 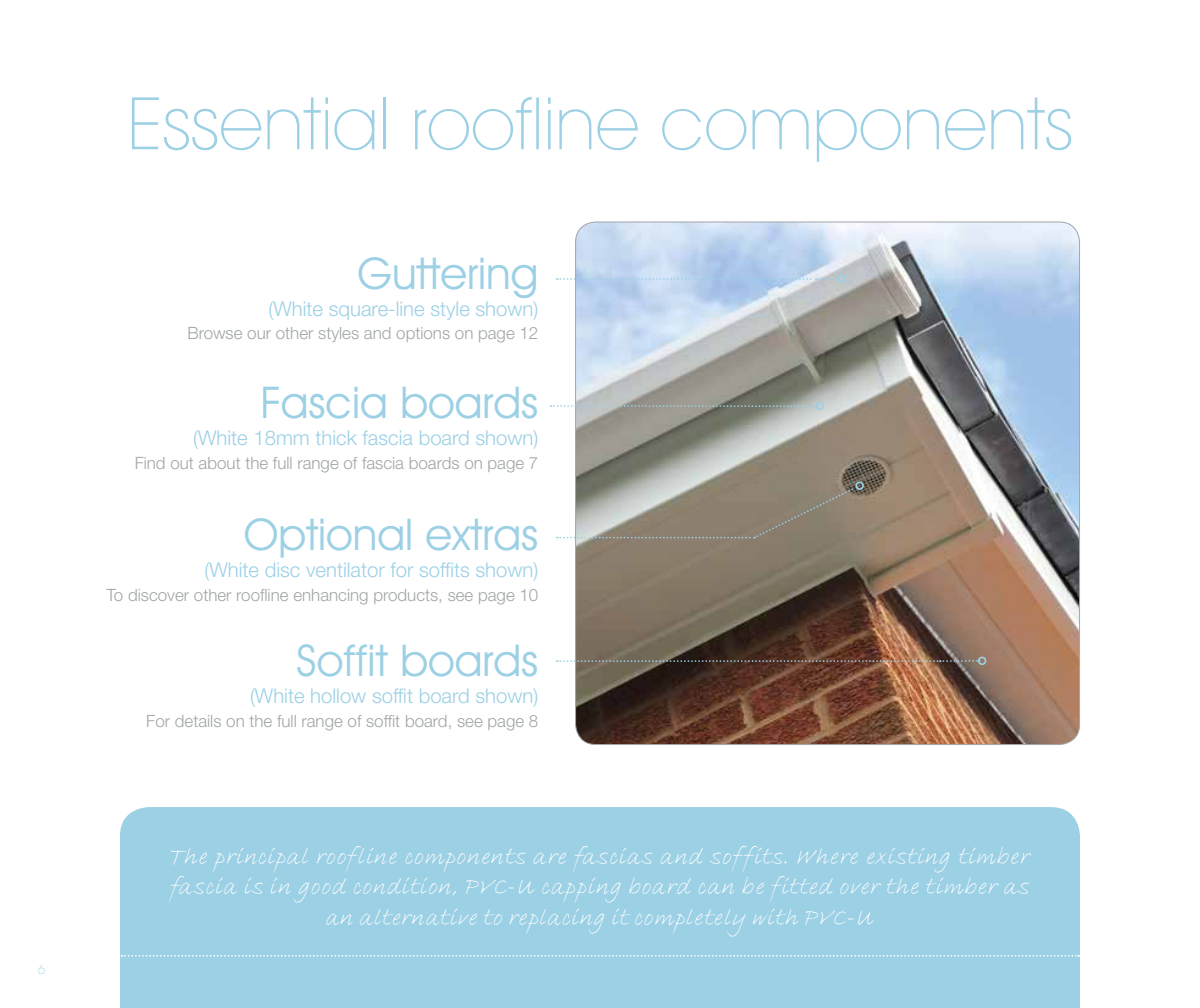 I want to click on can, so click(x=719, y=890).
